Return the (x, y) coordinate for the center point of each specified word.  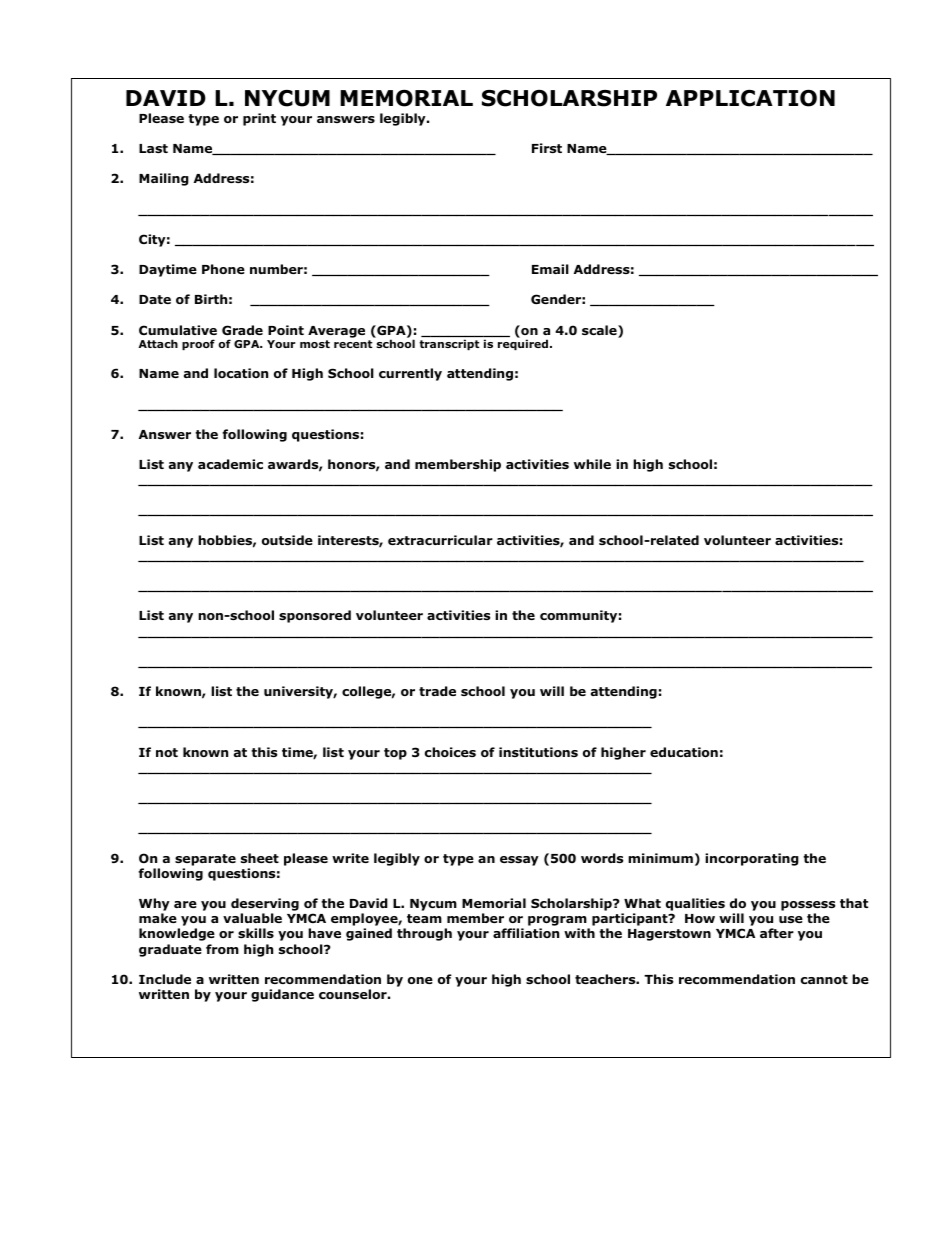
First (547, 148)
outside (287, 540)
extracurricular (440, 540)
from (222, 949)
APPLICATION (750, 98)
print (259, 119)
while (592, 464)
